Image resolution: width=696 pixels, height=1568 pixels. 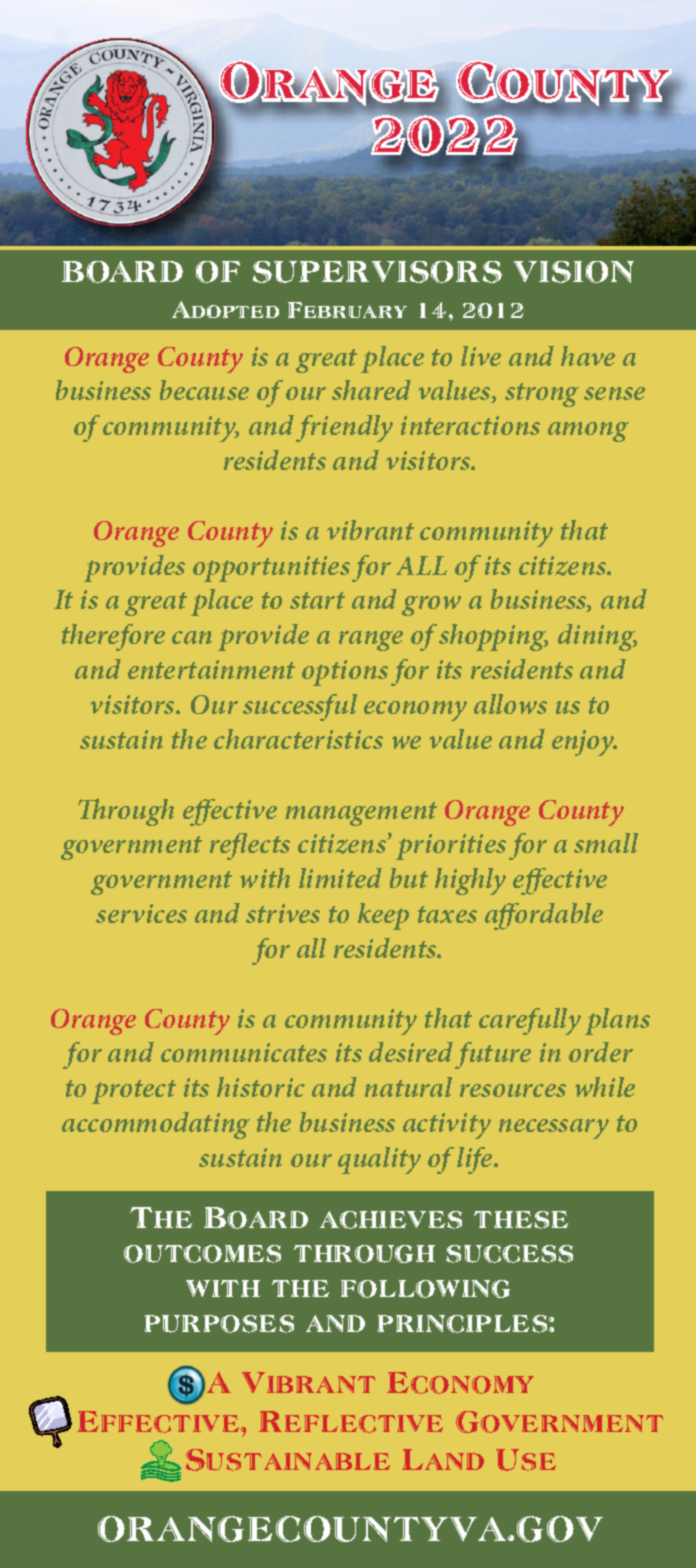 What do you see at coordinates (510, 704) in the screenshot?
I see `allows` at bounding box center [510, 704].
